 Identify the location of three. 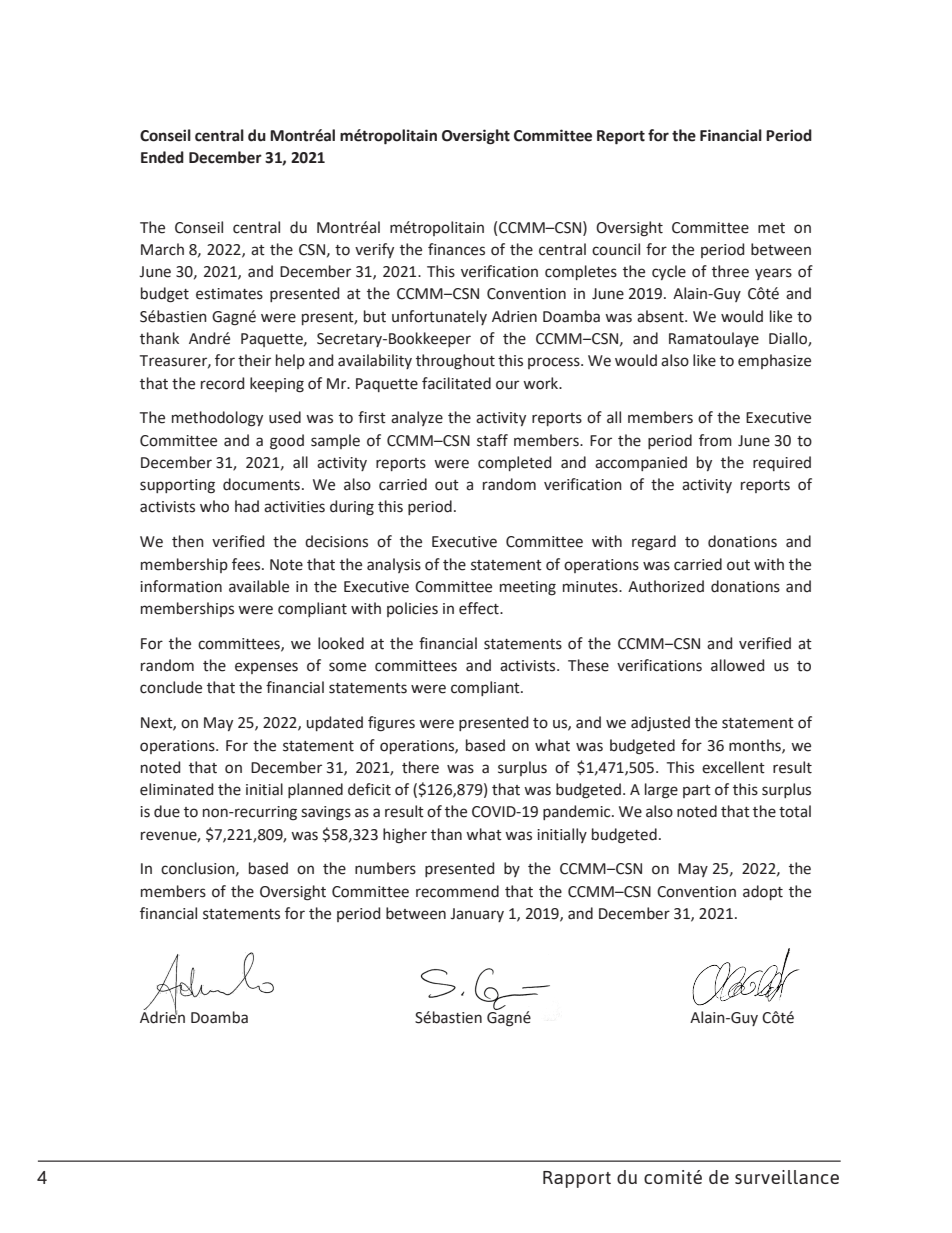
(730, 271).
